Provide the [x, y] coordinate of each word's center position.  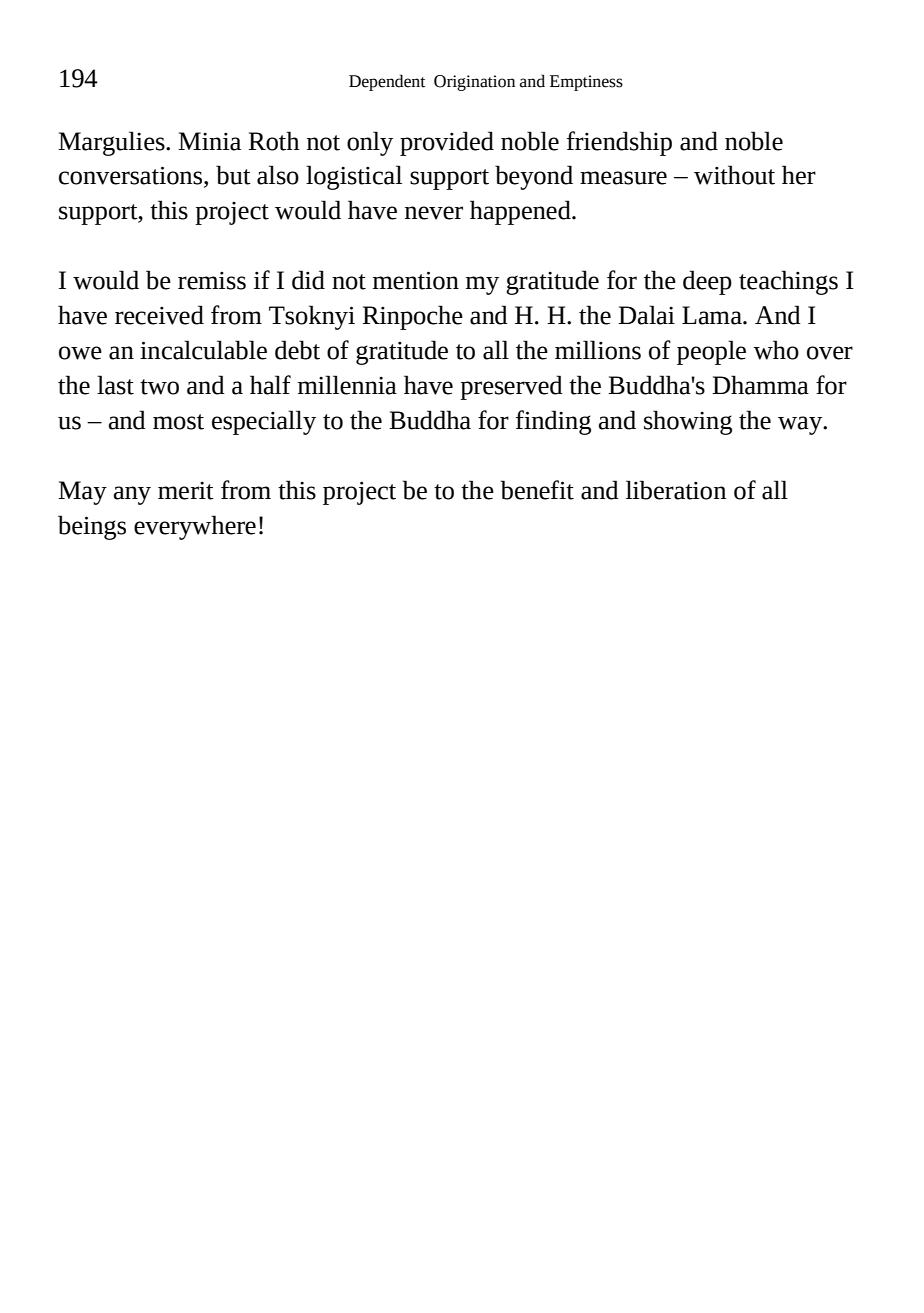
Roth [274, 141]
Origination [474, 83]
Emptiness [586, 83]
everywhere [195, 527]
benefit [537, 490]
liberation [676, 490]
